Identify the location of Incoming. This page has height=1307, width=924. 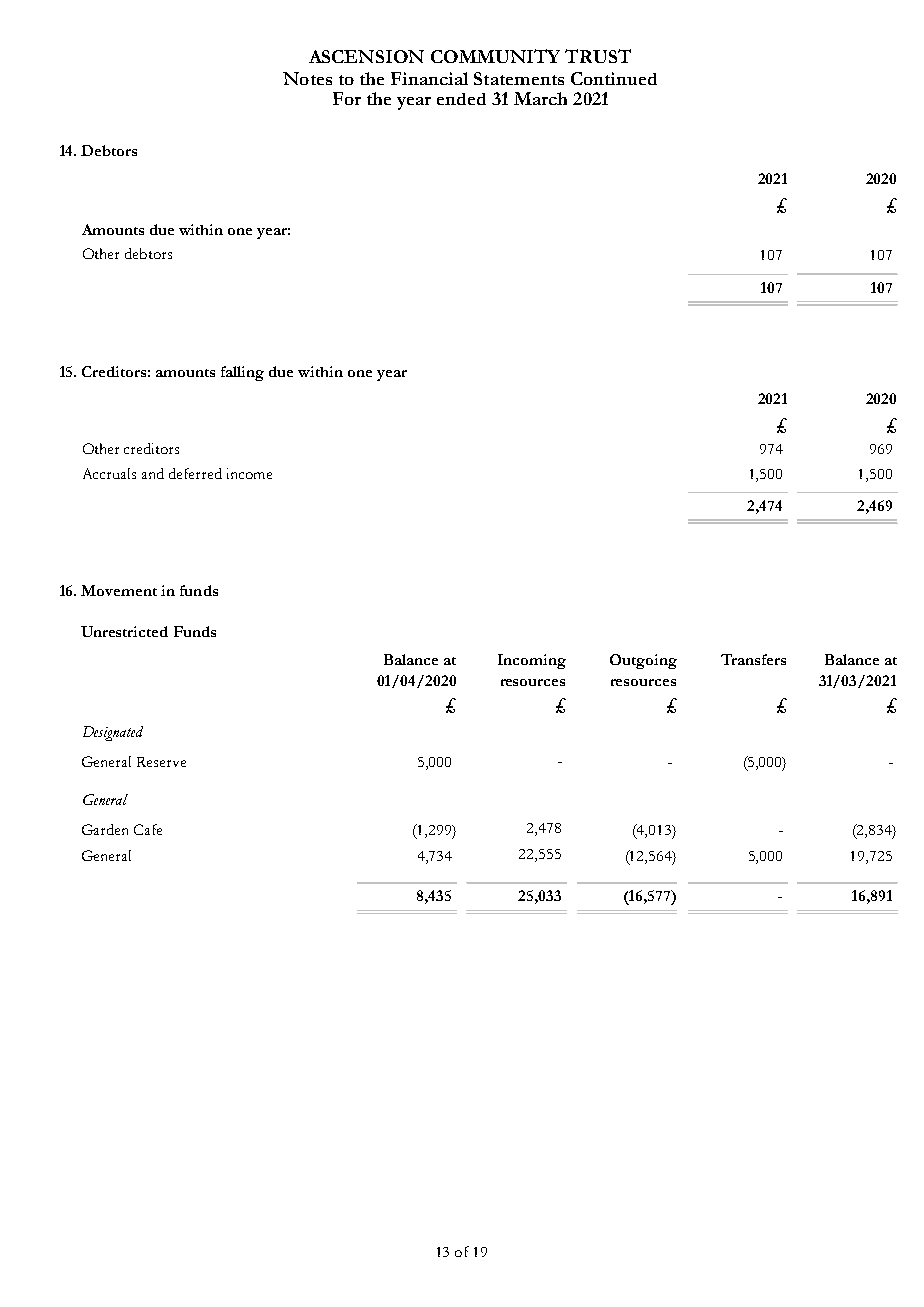
(532, 661).
